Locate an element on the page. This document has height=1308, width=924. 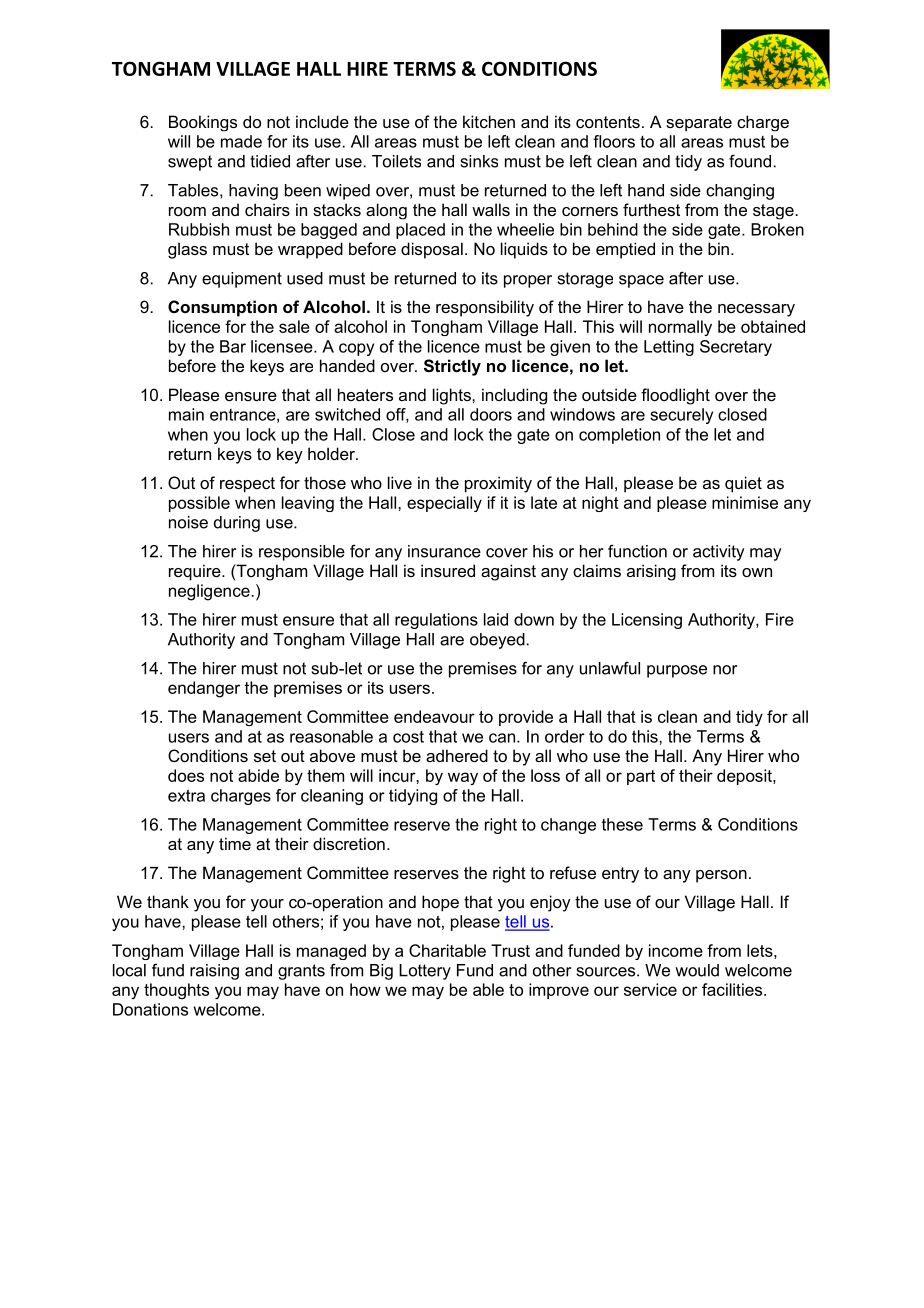
separate is located at coordinates (699, 123).
